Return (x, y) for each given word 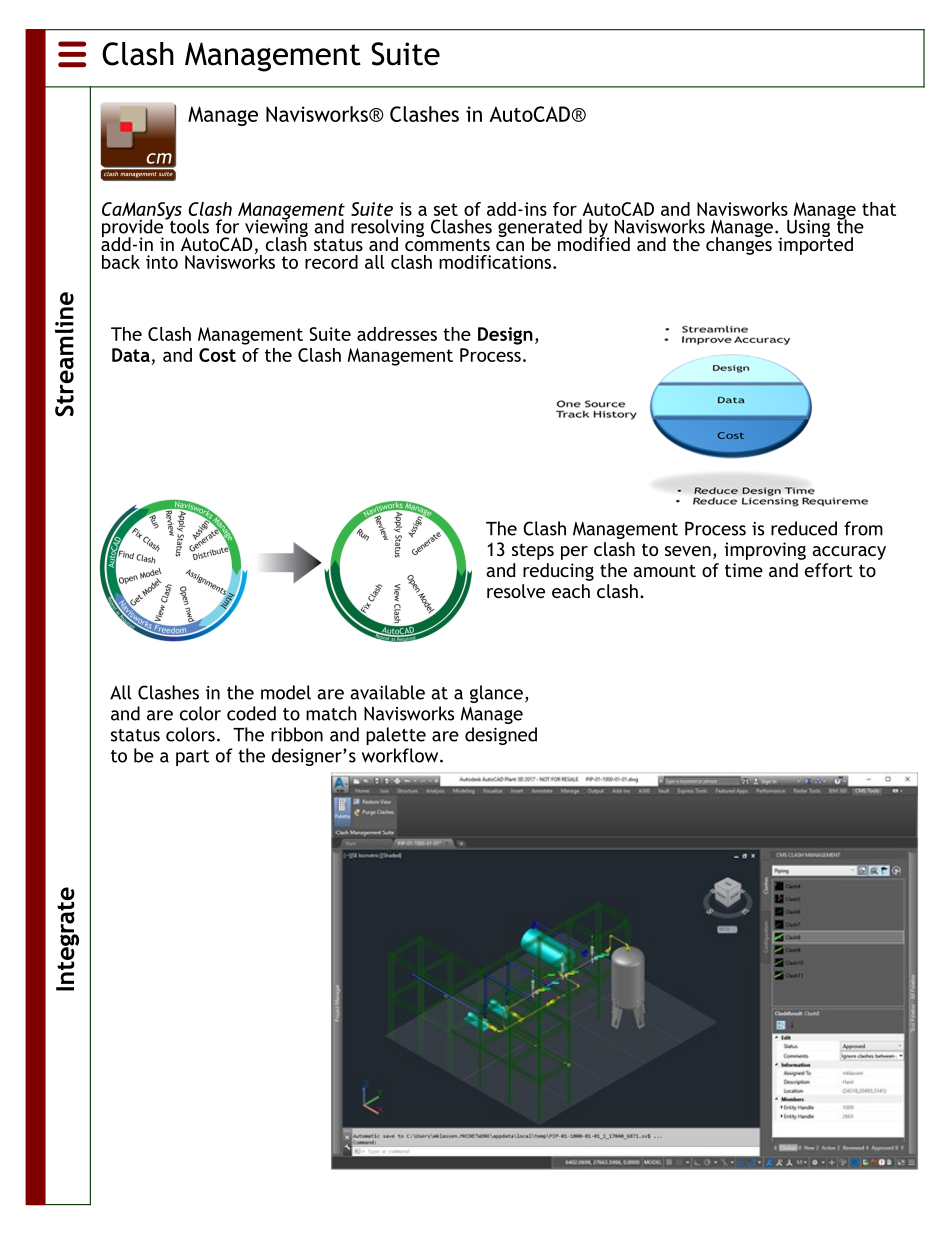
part (192, 758)
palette (396, 736)
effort (829, 570)
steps (533, 552)
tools (188, 225)
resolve (516, 591)
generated (540, 229)
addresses (397, 334)
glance (496, 694)
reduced (804, 528)
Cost (217, 355)
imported (815, 244)
